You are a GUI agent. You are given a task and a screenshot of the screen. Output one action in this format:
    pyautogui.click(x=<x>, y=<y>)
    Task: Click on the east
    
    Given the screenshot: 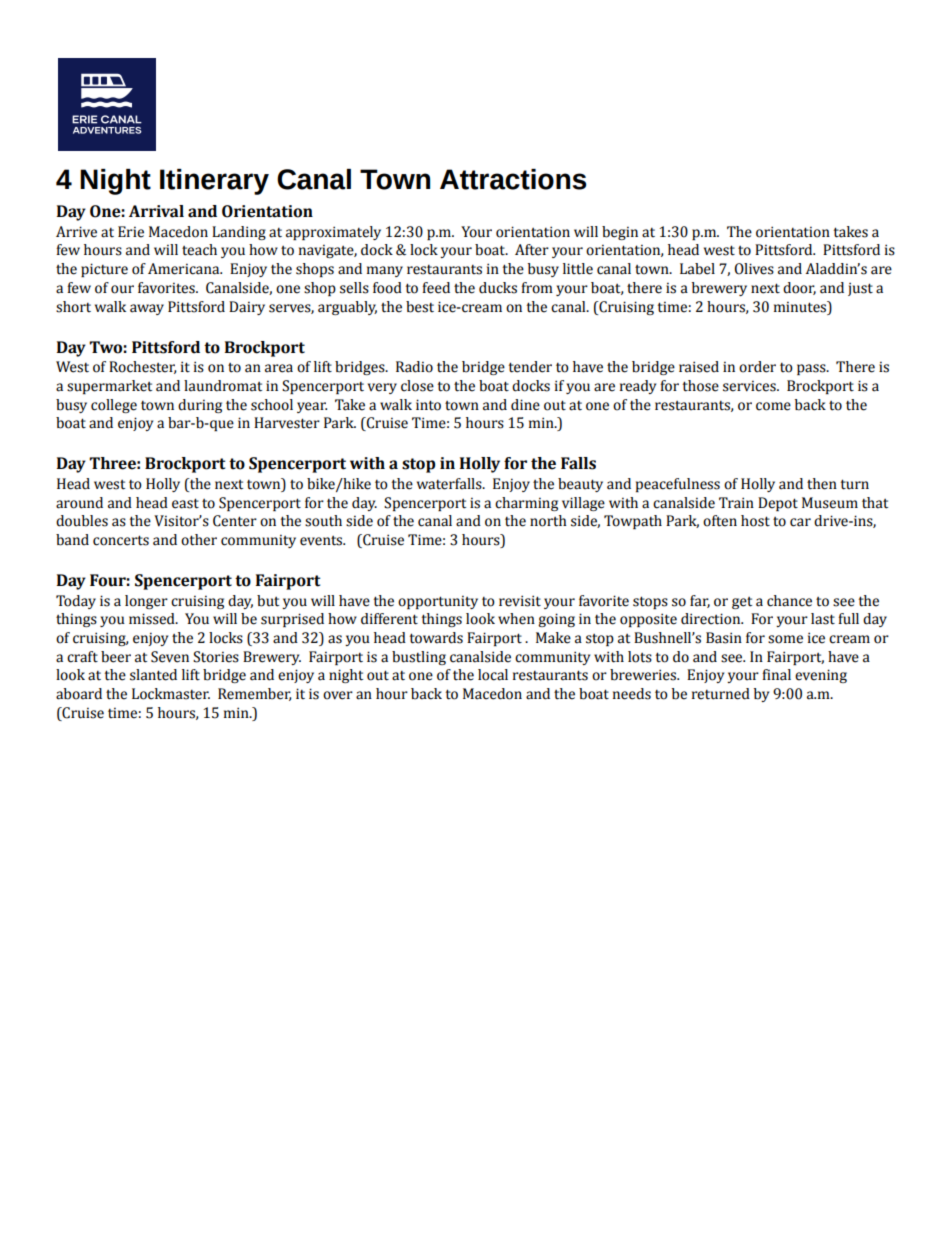 What is the action you would take?
    pyautogui.click(x=185, y=503)
